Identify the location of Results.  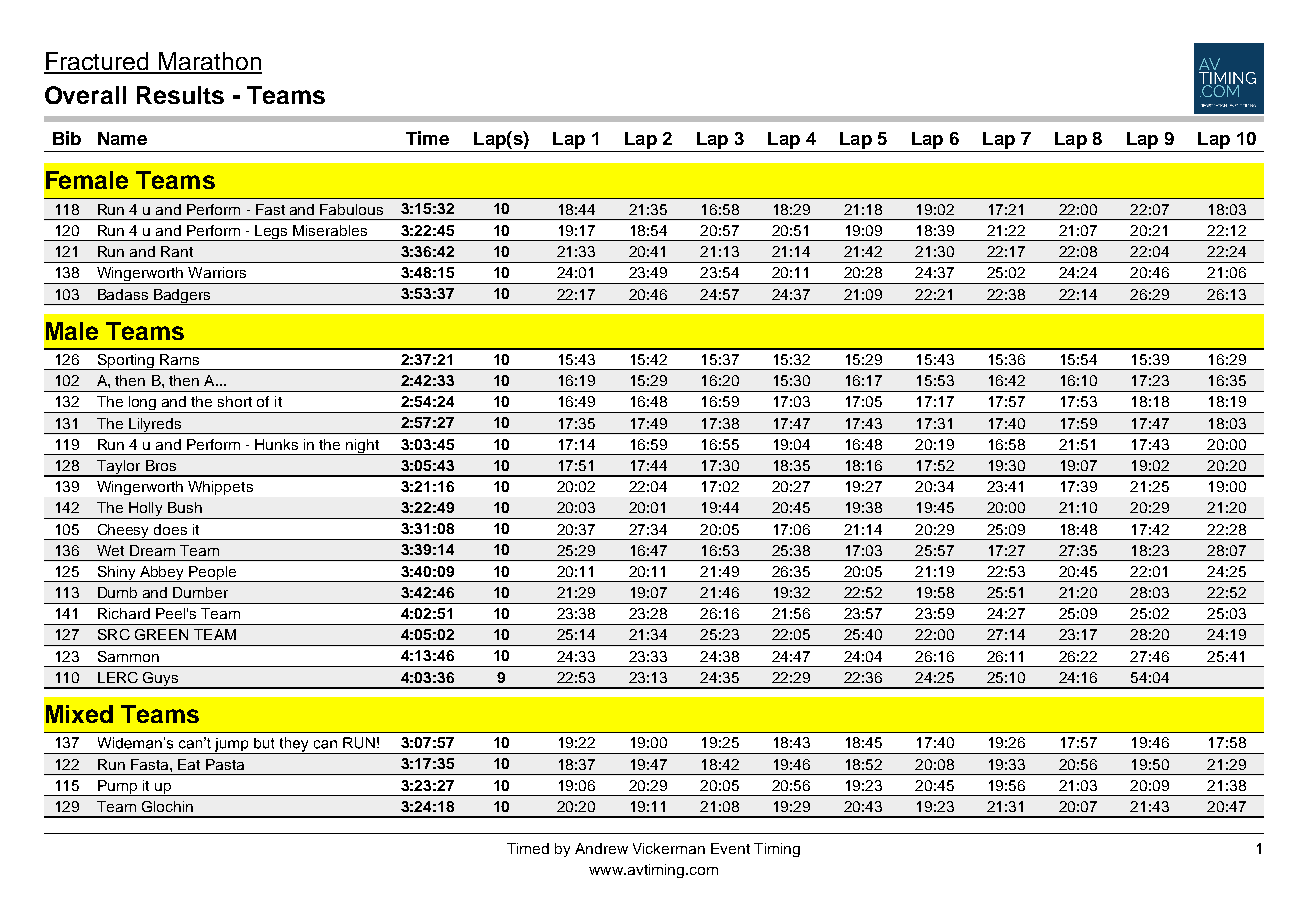
(180, 95).
